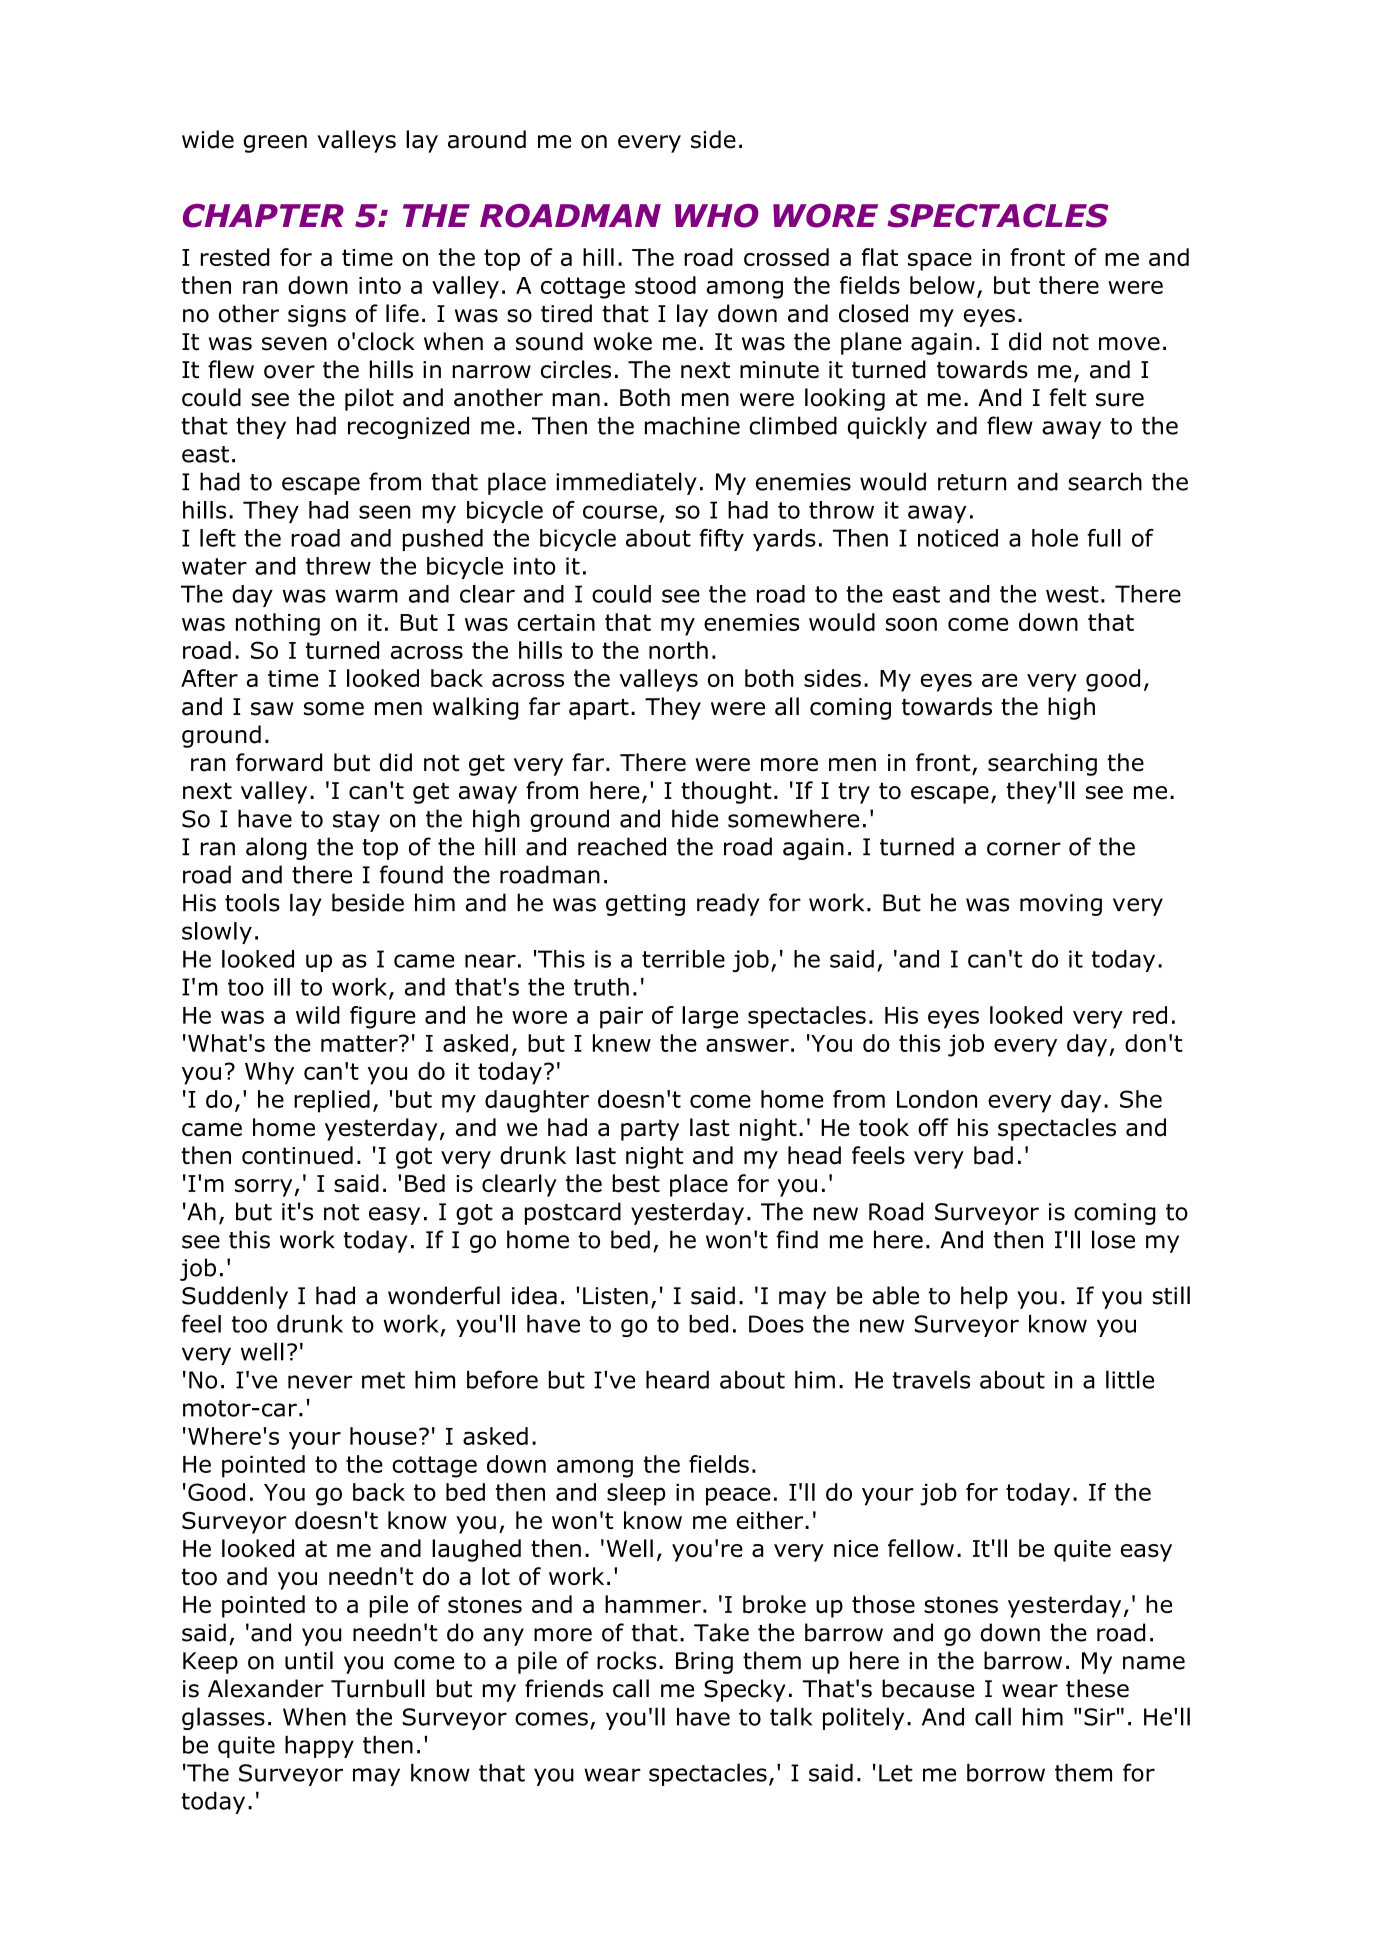 This page has height=1944, width=1375. I want to click on WHO, so click(717, 216).
